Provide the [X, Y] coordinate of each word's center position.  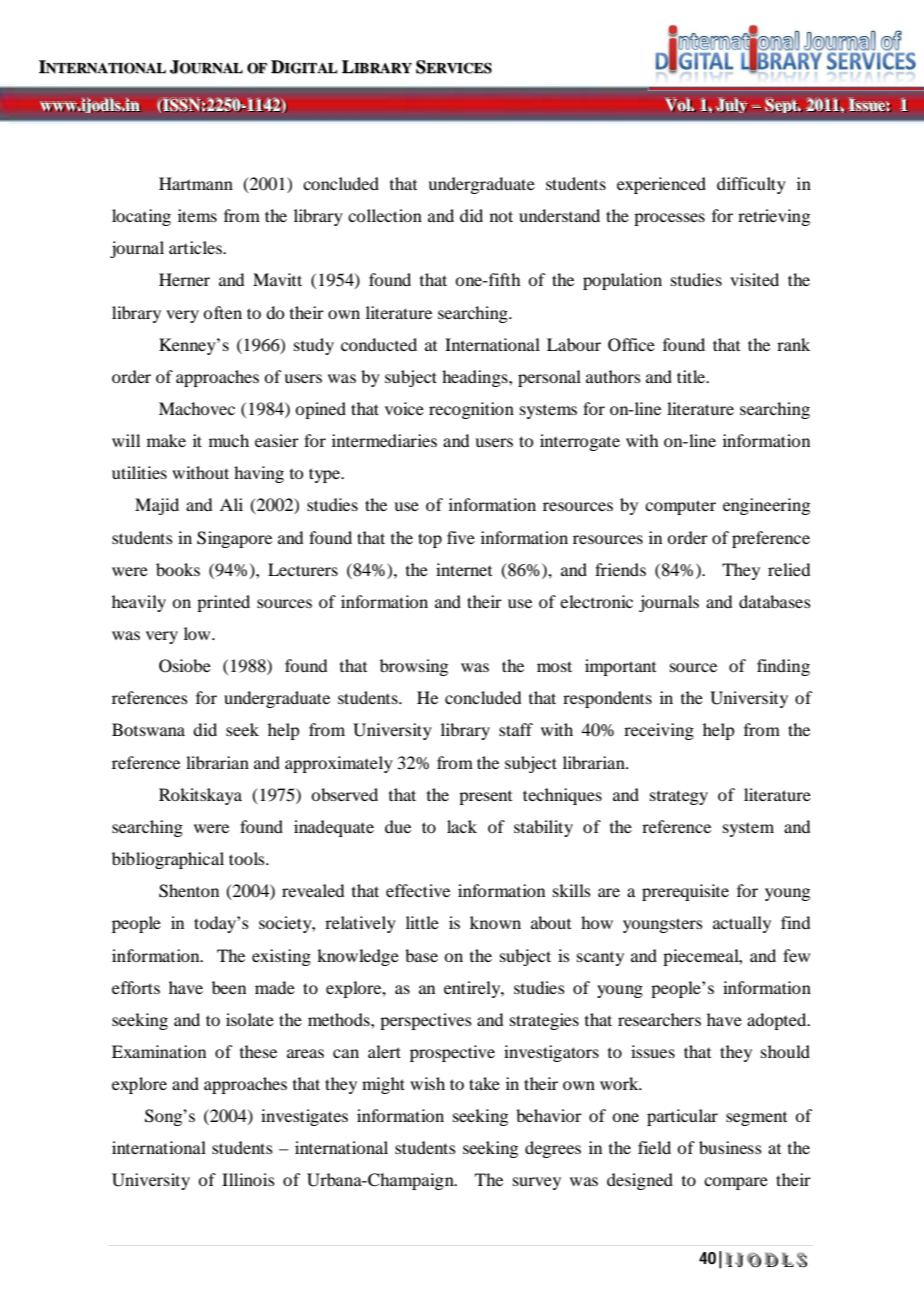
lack [462, 826]
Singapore [234, 539]
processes [669, 219]
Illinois [248, 1179]
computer [680, 507]
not [501, 216]
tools [248, 858]
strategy [679, 797]
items [197, 215]
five [461, 537]
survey [537, 1183]
